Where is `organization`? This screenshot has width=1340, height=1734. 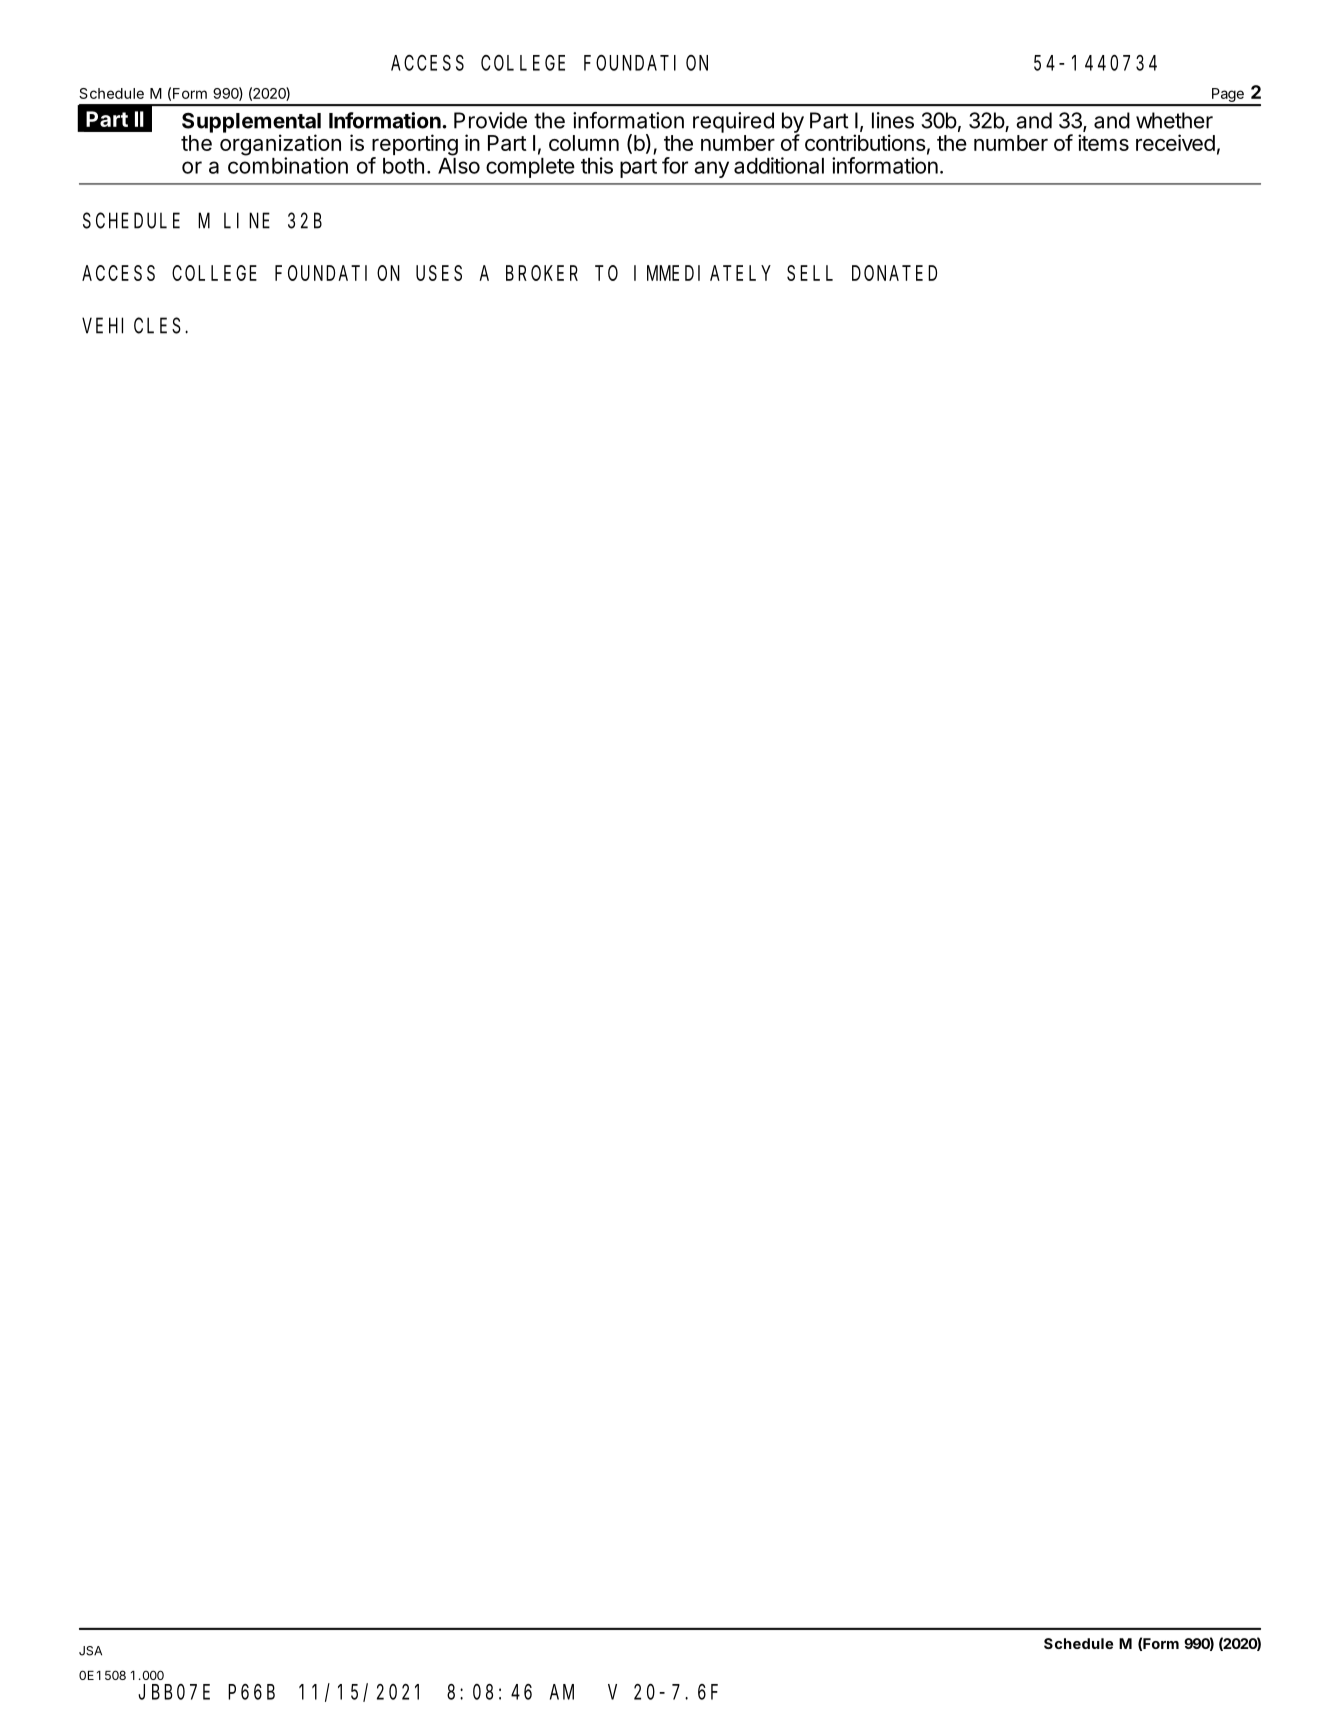
organization is located at coordinates (280, 146).
